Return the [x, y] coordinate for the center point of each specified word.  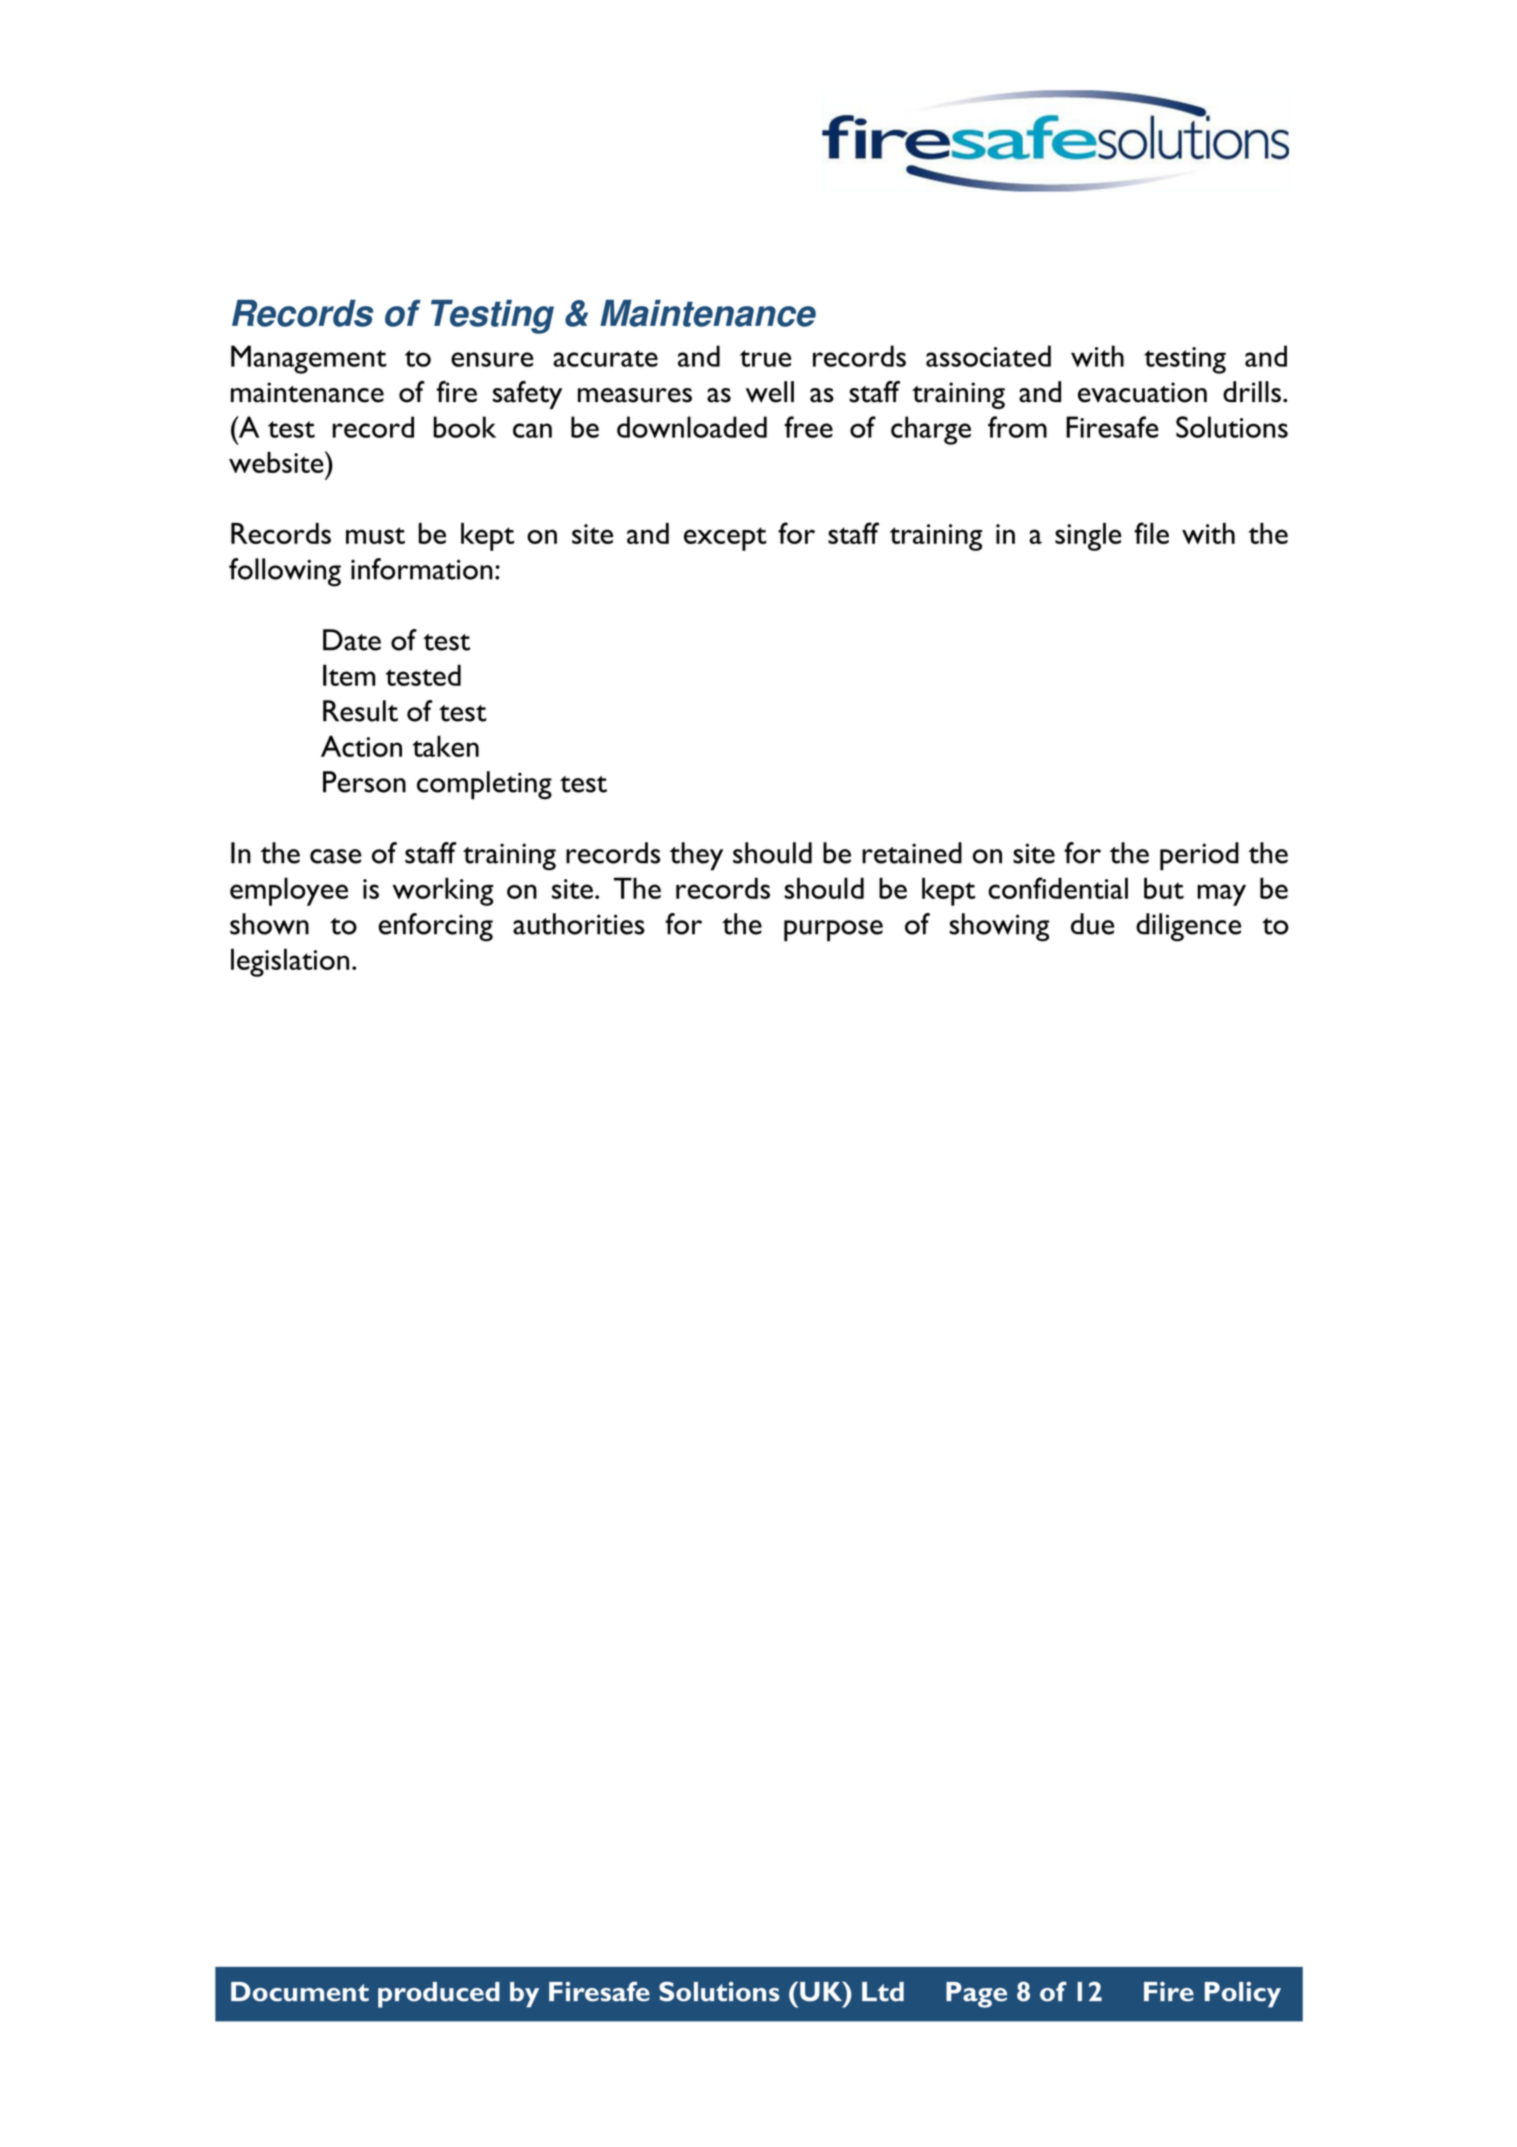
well [770, 392]
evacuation [1142, 392]
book [464, 427]
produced [439, 1995]
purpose [833, 931]
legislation [290, 962]
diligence [1188, 927]
